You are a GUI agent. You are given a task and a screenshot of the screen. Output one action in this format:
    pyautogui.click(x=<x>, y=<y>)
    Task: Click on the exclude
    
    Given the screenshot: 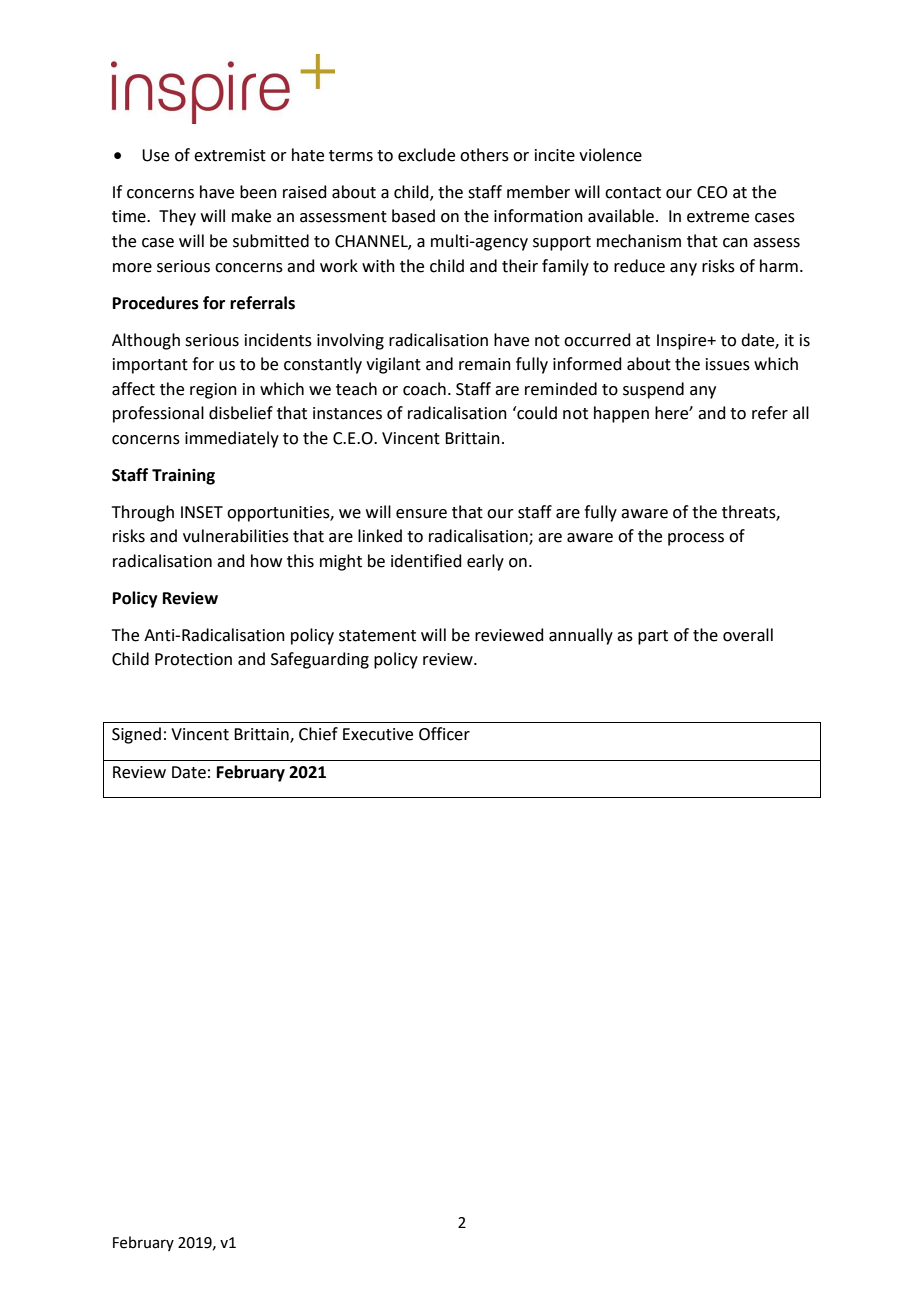 What is the action you would take?
    pyautogui.click(x=426, y=155)
